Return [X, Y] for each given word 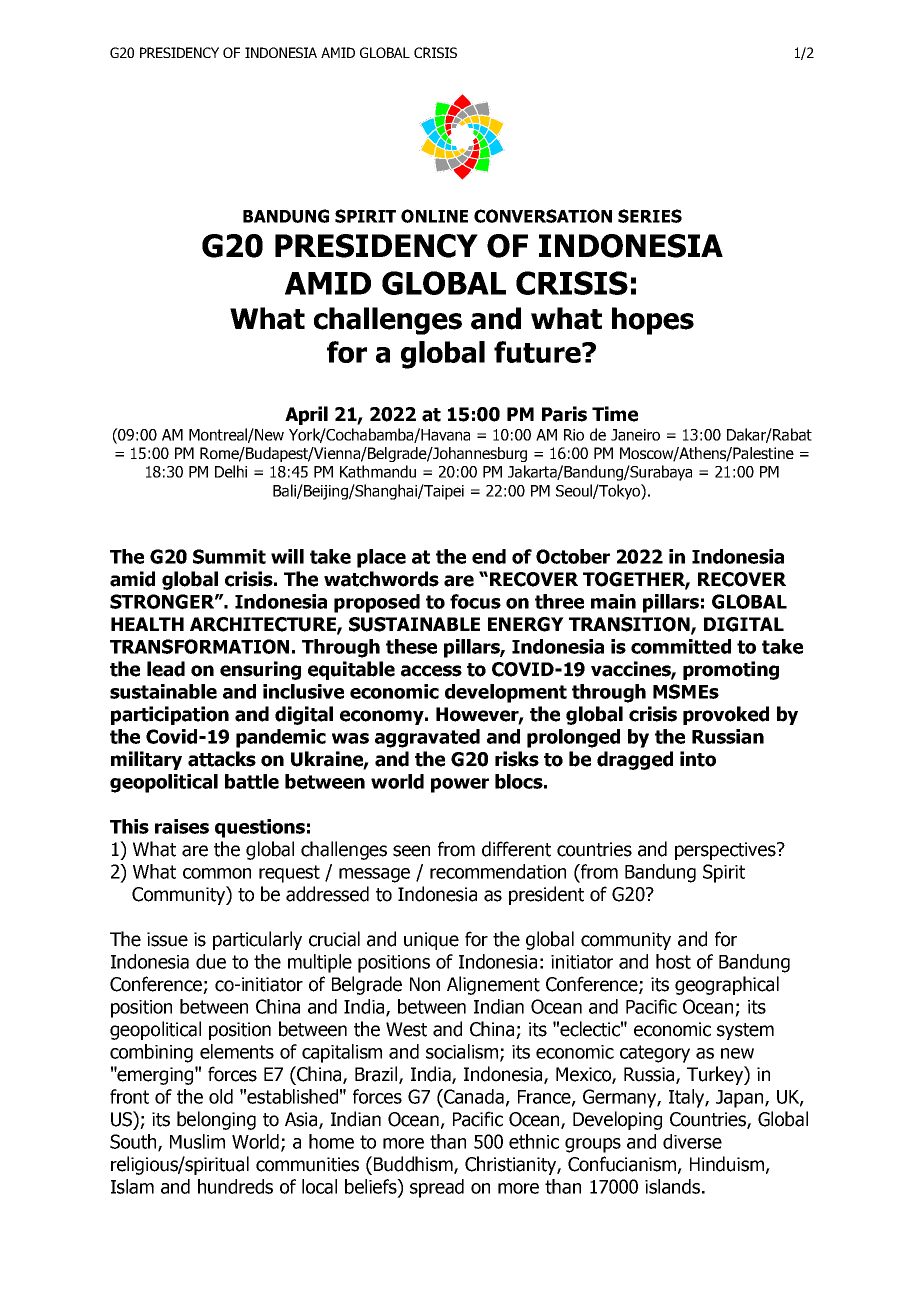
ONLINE [434, 216]
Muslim [197, 1141]
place [381, 558]
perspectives [726, 851]
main [613, 601]
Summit [229, 556]
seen [411, 851]
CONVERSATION [543, 216]
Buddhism [414, 1165]
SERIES [650, 216]
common [217, 873]
